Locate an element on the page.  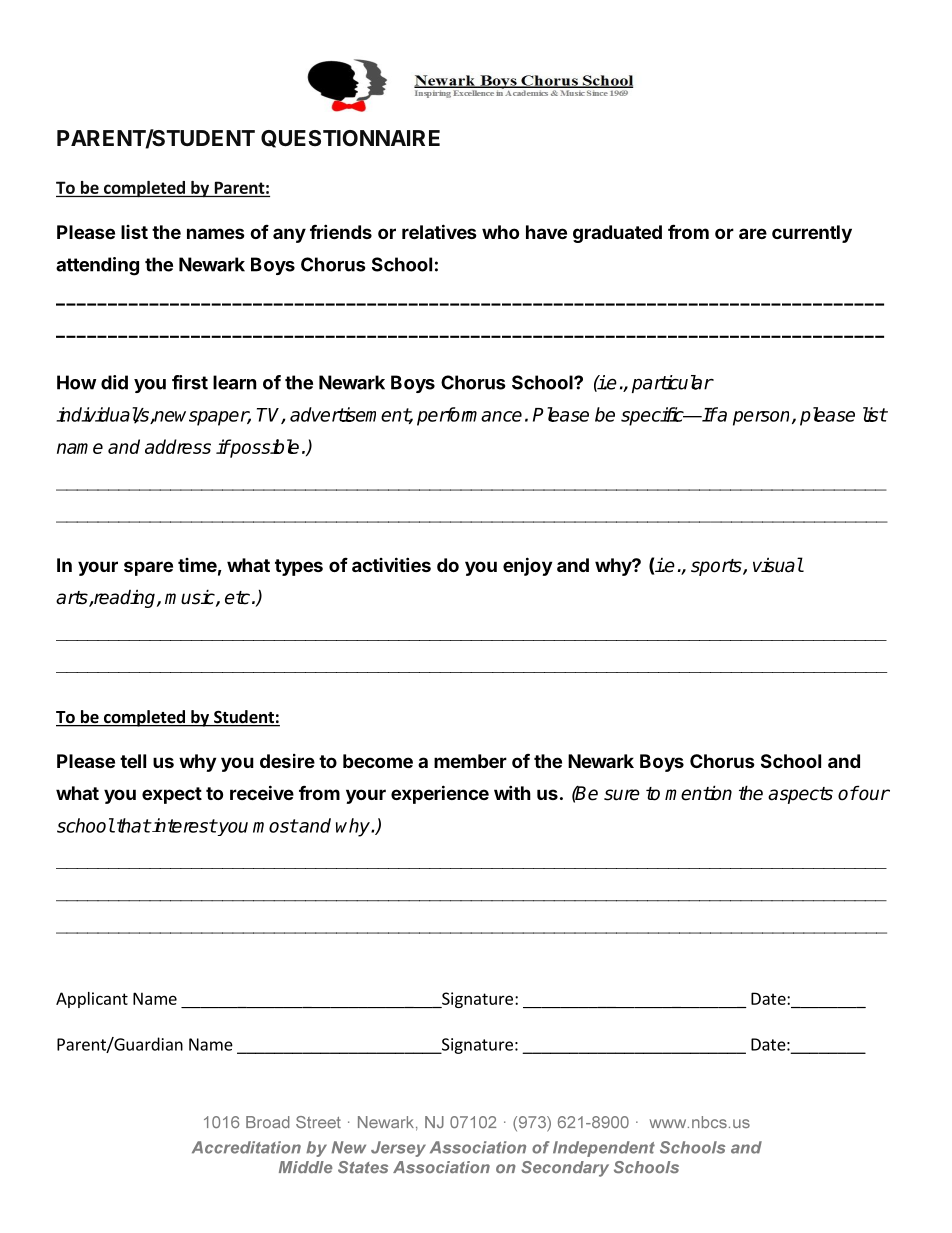
any is located at coordinates (289, 235).
